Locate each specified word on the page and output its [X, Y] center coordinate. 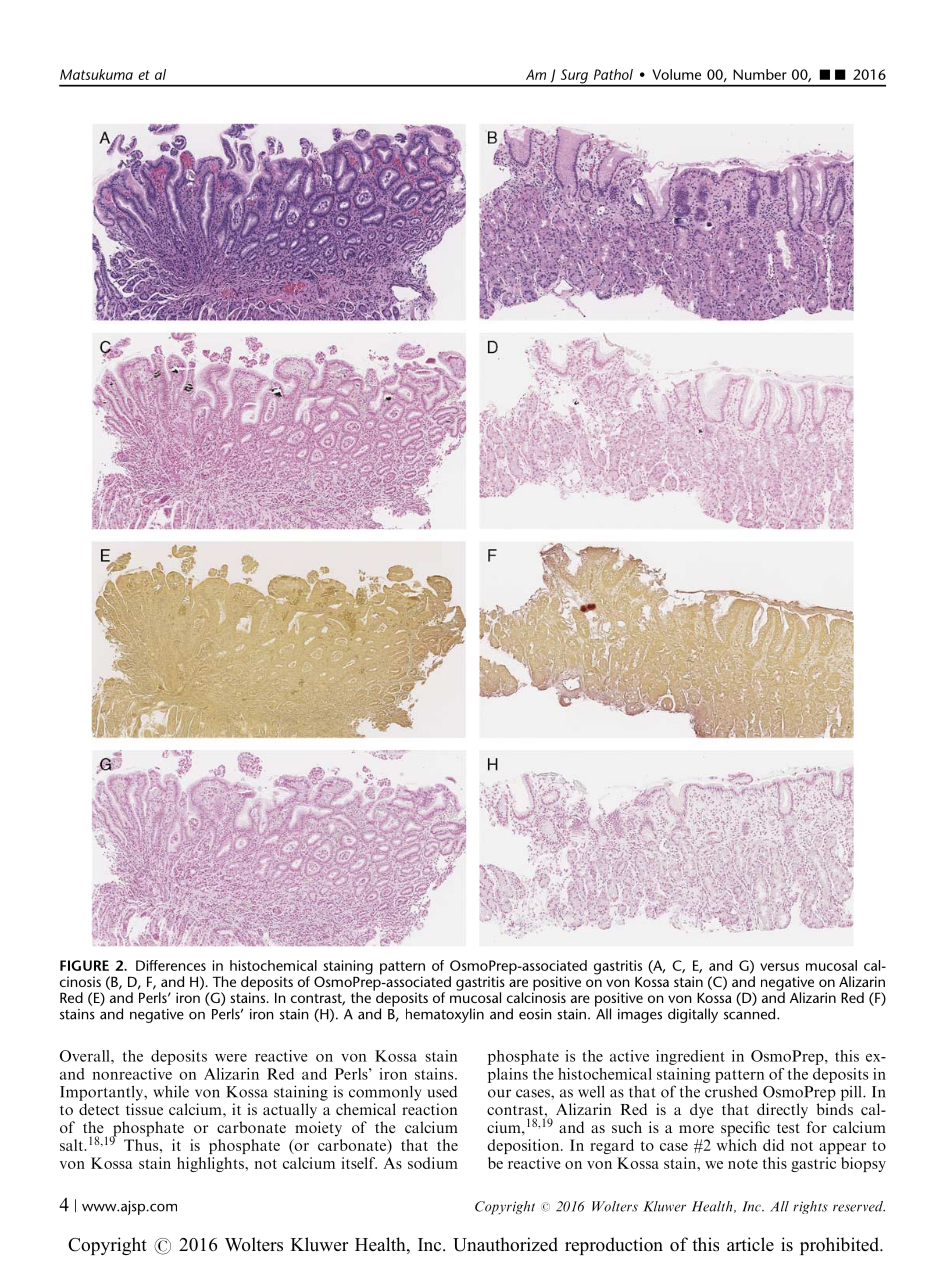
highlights [211, 1164]
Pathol [613, 74]
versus [779, 967]
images [640, 1016]
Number [760, 74]
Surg [574, 77]
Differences [171, 965]
